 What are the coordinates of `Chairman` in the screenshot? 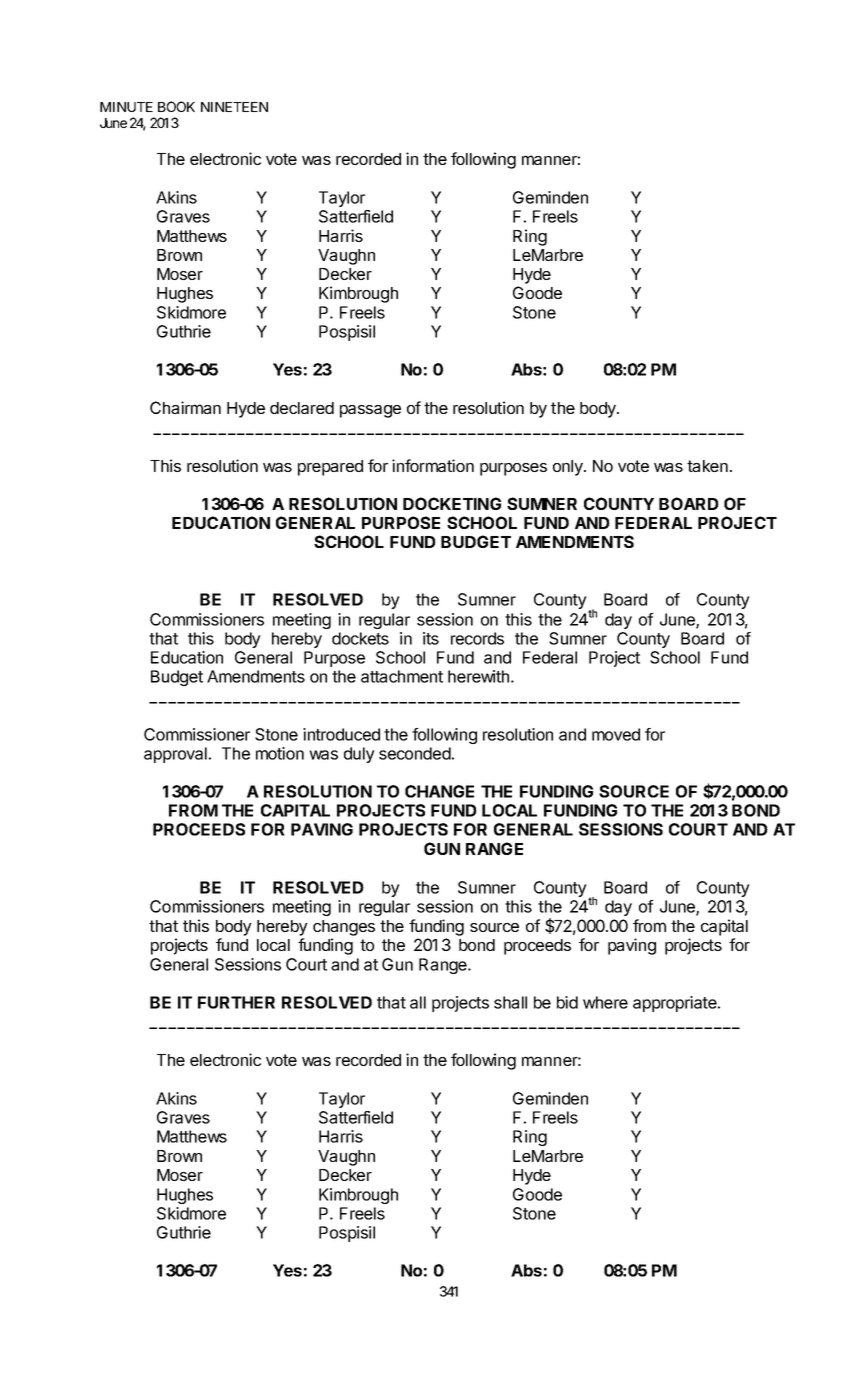 It's located at (185, 407).
